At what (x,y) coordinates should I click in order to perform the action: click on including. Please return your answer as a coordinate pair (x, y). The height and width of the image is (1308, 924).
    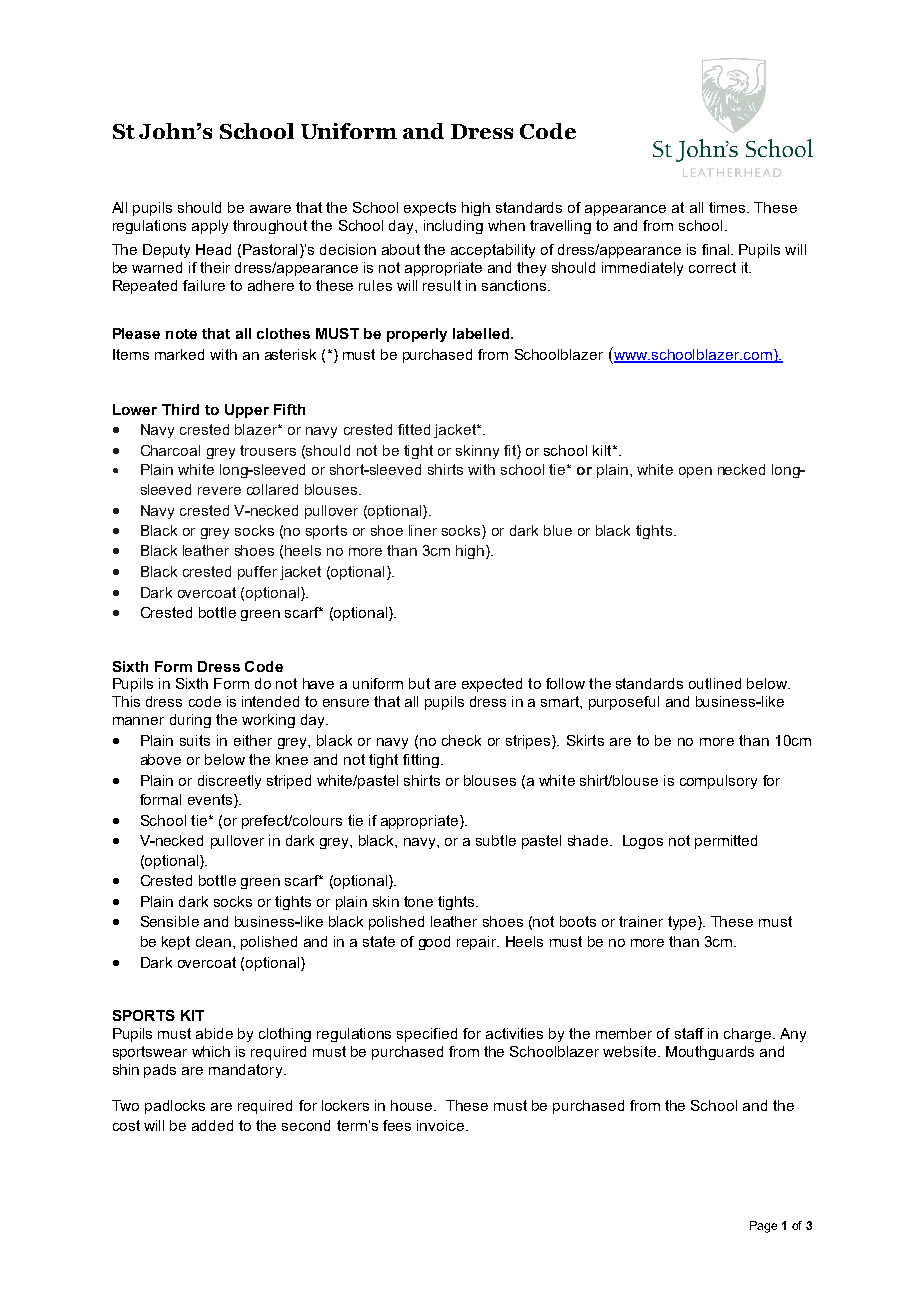
    Looking at the image, I should click on (453, 227).
